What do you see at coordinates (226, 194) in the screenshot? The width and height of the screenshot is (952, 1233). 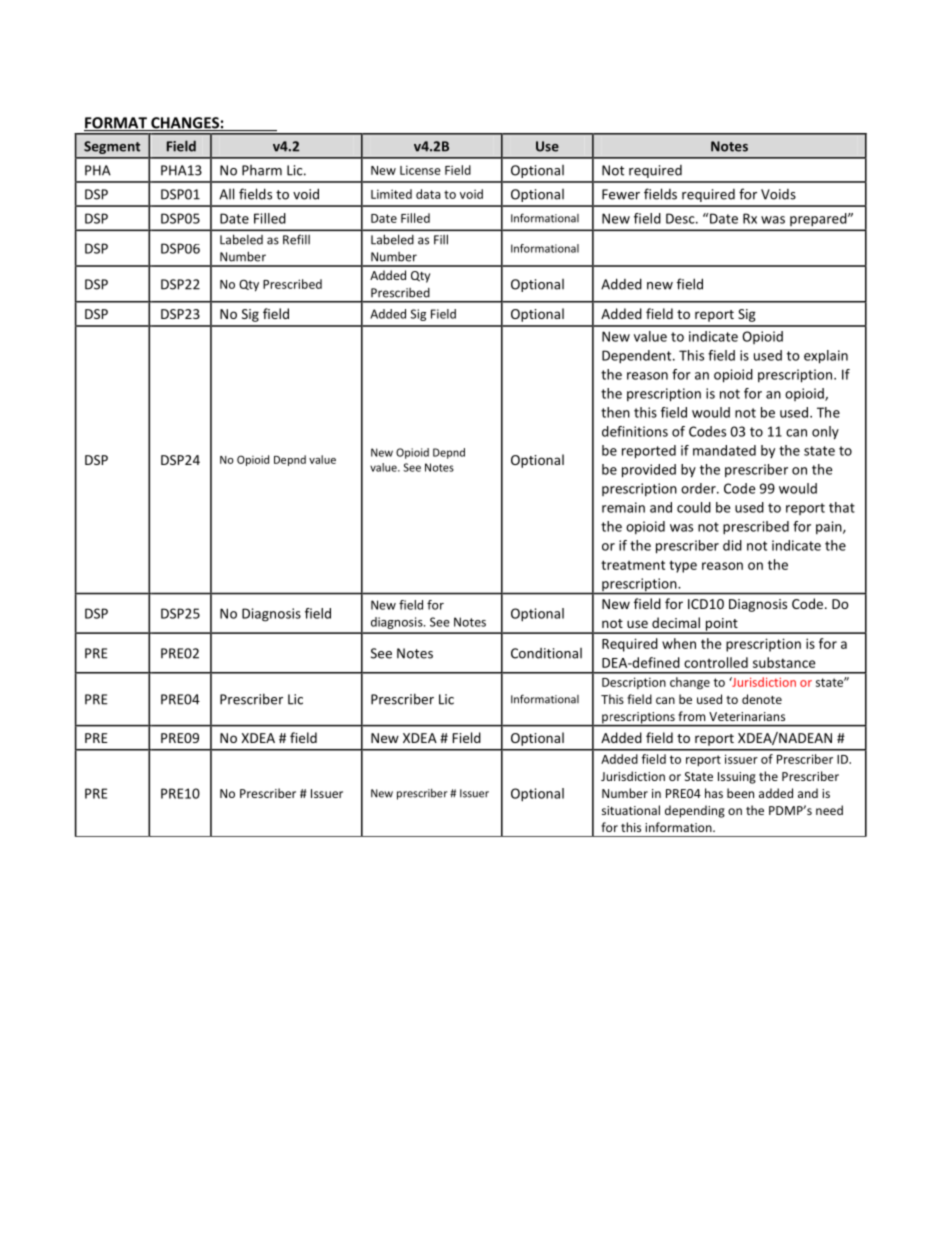 I see `All` at bounding box center [226, 194].
